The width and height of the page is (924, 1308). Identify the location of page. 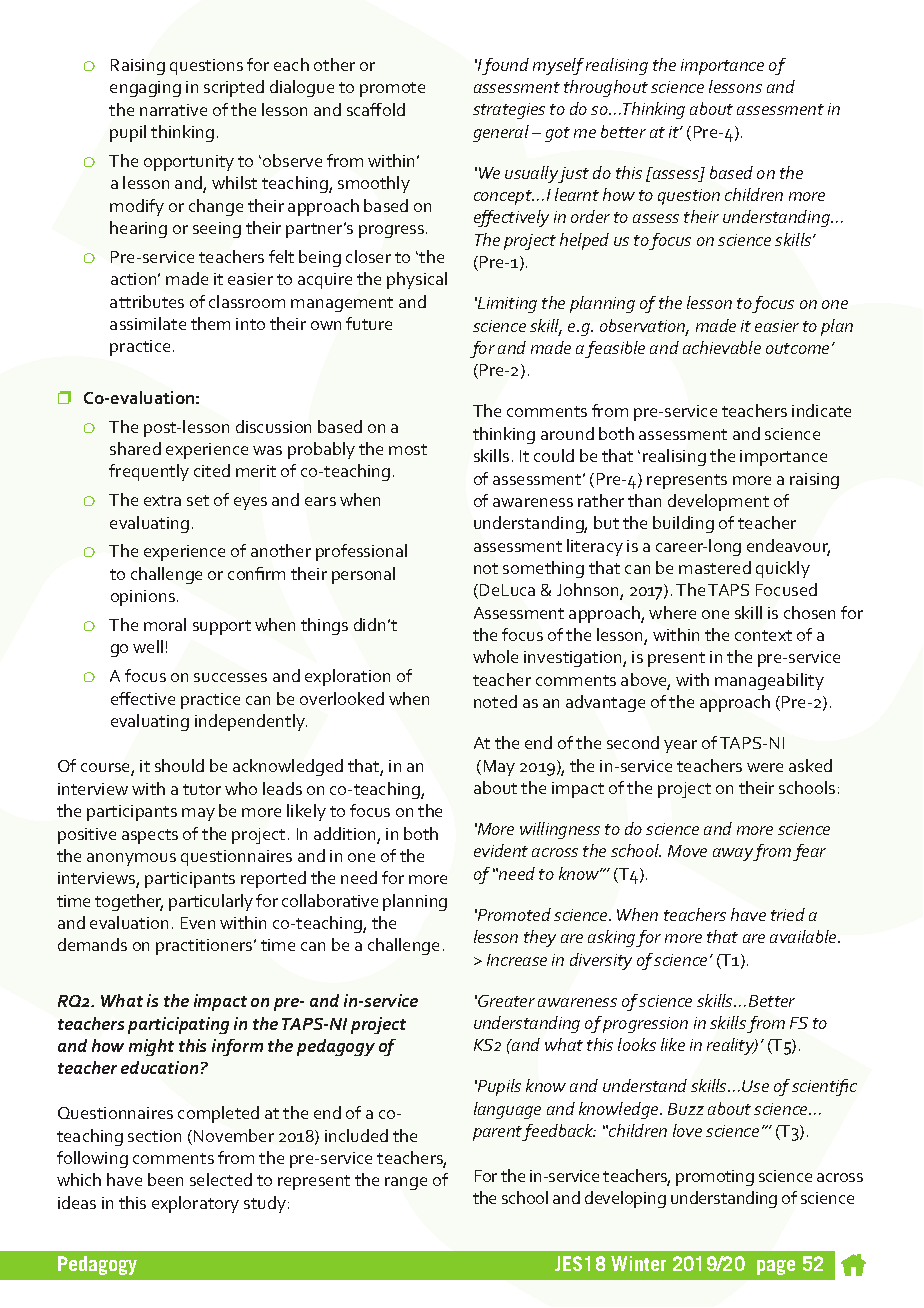
(776, 1267).
